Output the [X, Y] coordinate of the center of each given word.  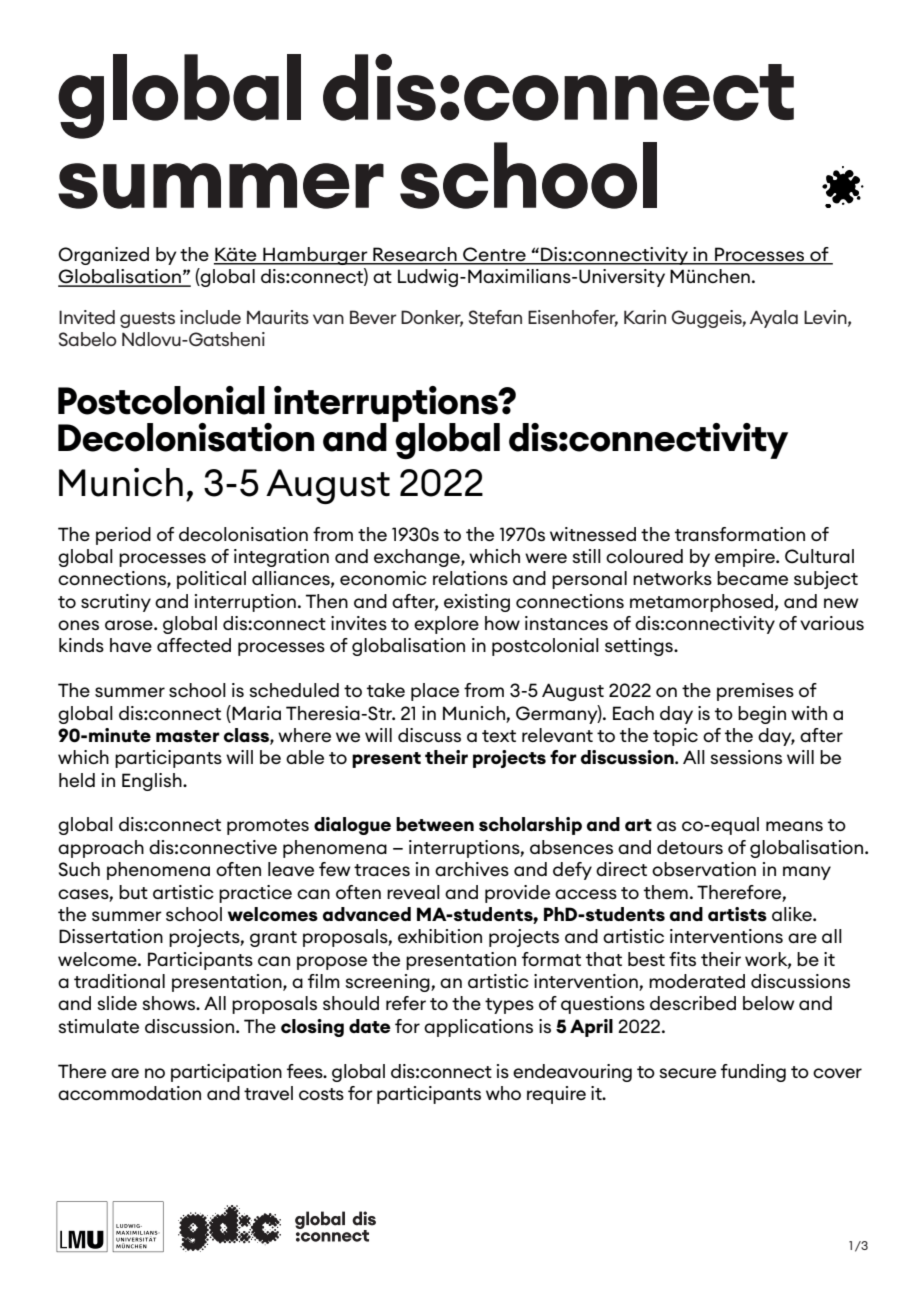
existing [477, 603]
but [133, 892]
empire [746, 558]
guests [147, 320]
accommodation [129, 1093]
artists [737, 914]
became [752, 578]
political [211, 580]
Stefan [495, 317]
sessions [746, 757]
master [188, 736]
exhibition [440, 936]
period [123, 536]
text [499, 736]
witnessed [593, 534]
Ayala [774, 319]
